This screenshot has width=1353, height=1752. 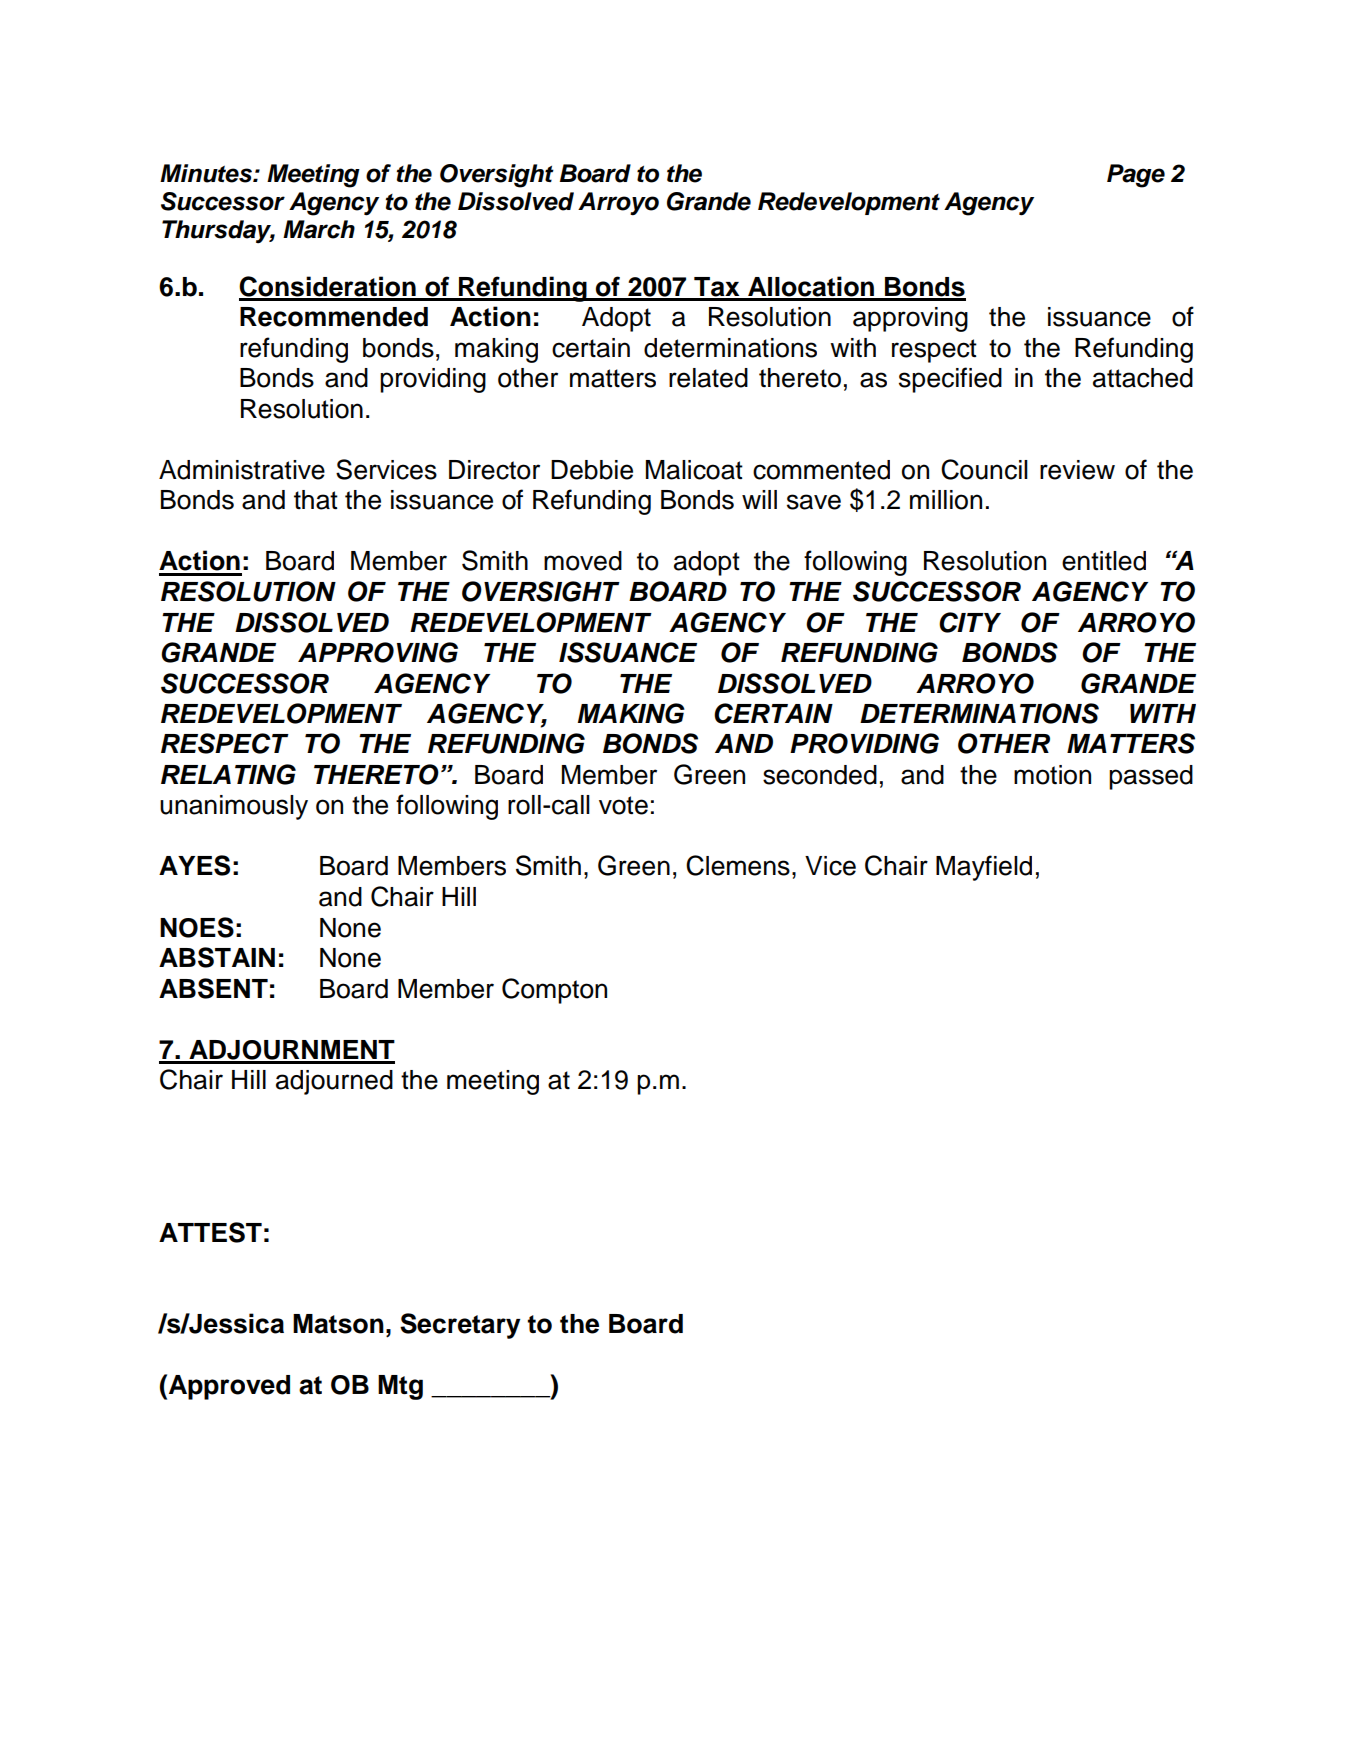 What do you see at coordinates (228, 774) in the screenshot?
I see `RELATING` at bounding box center [228, 774].
